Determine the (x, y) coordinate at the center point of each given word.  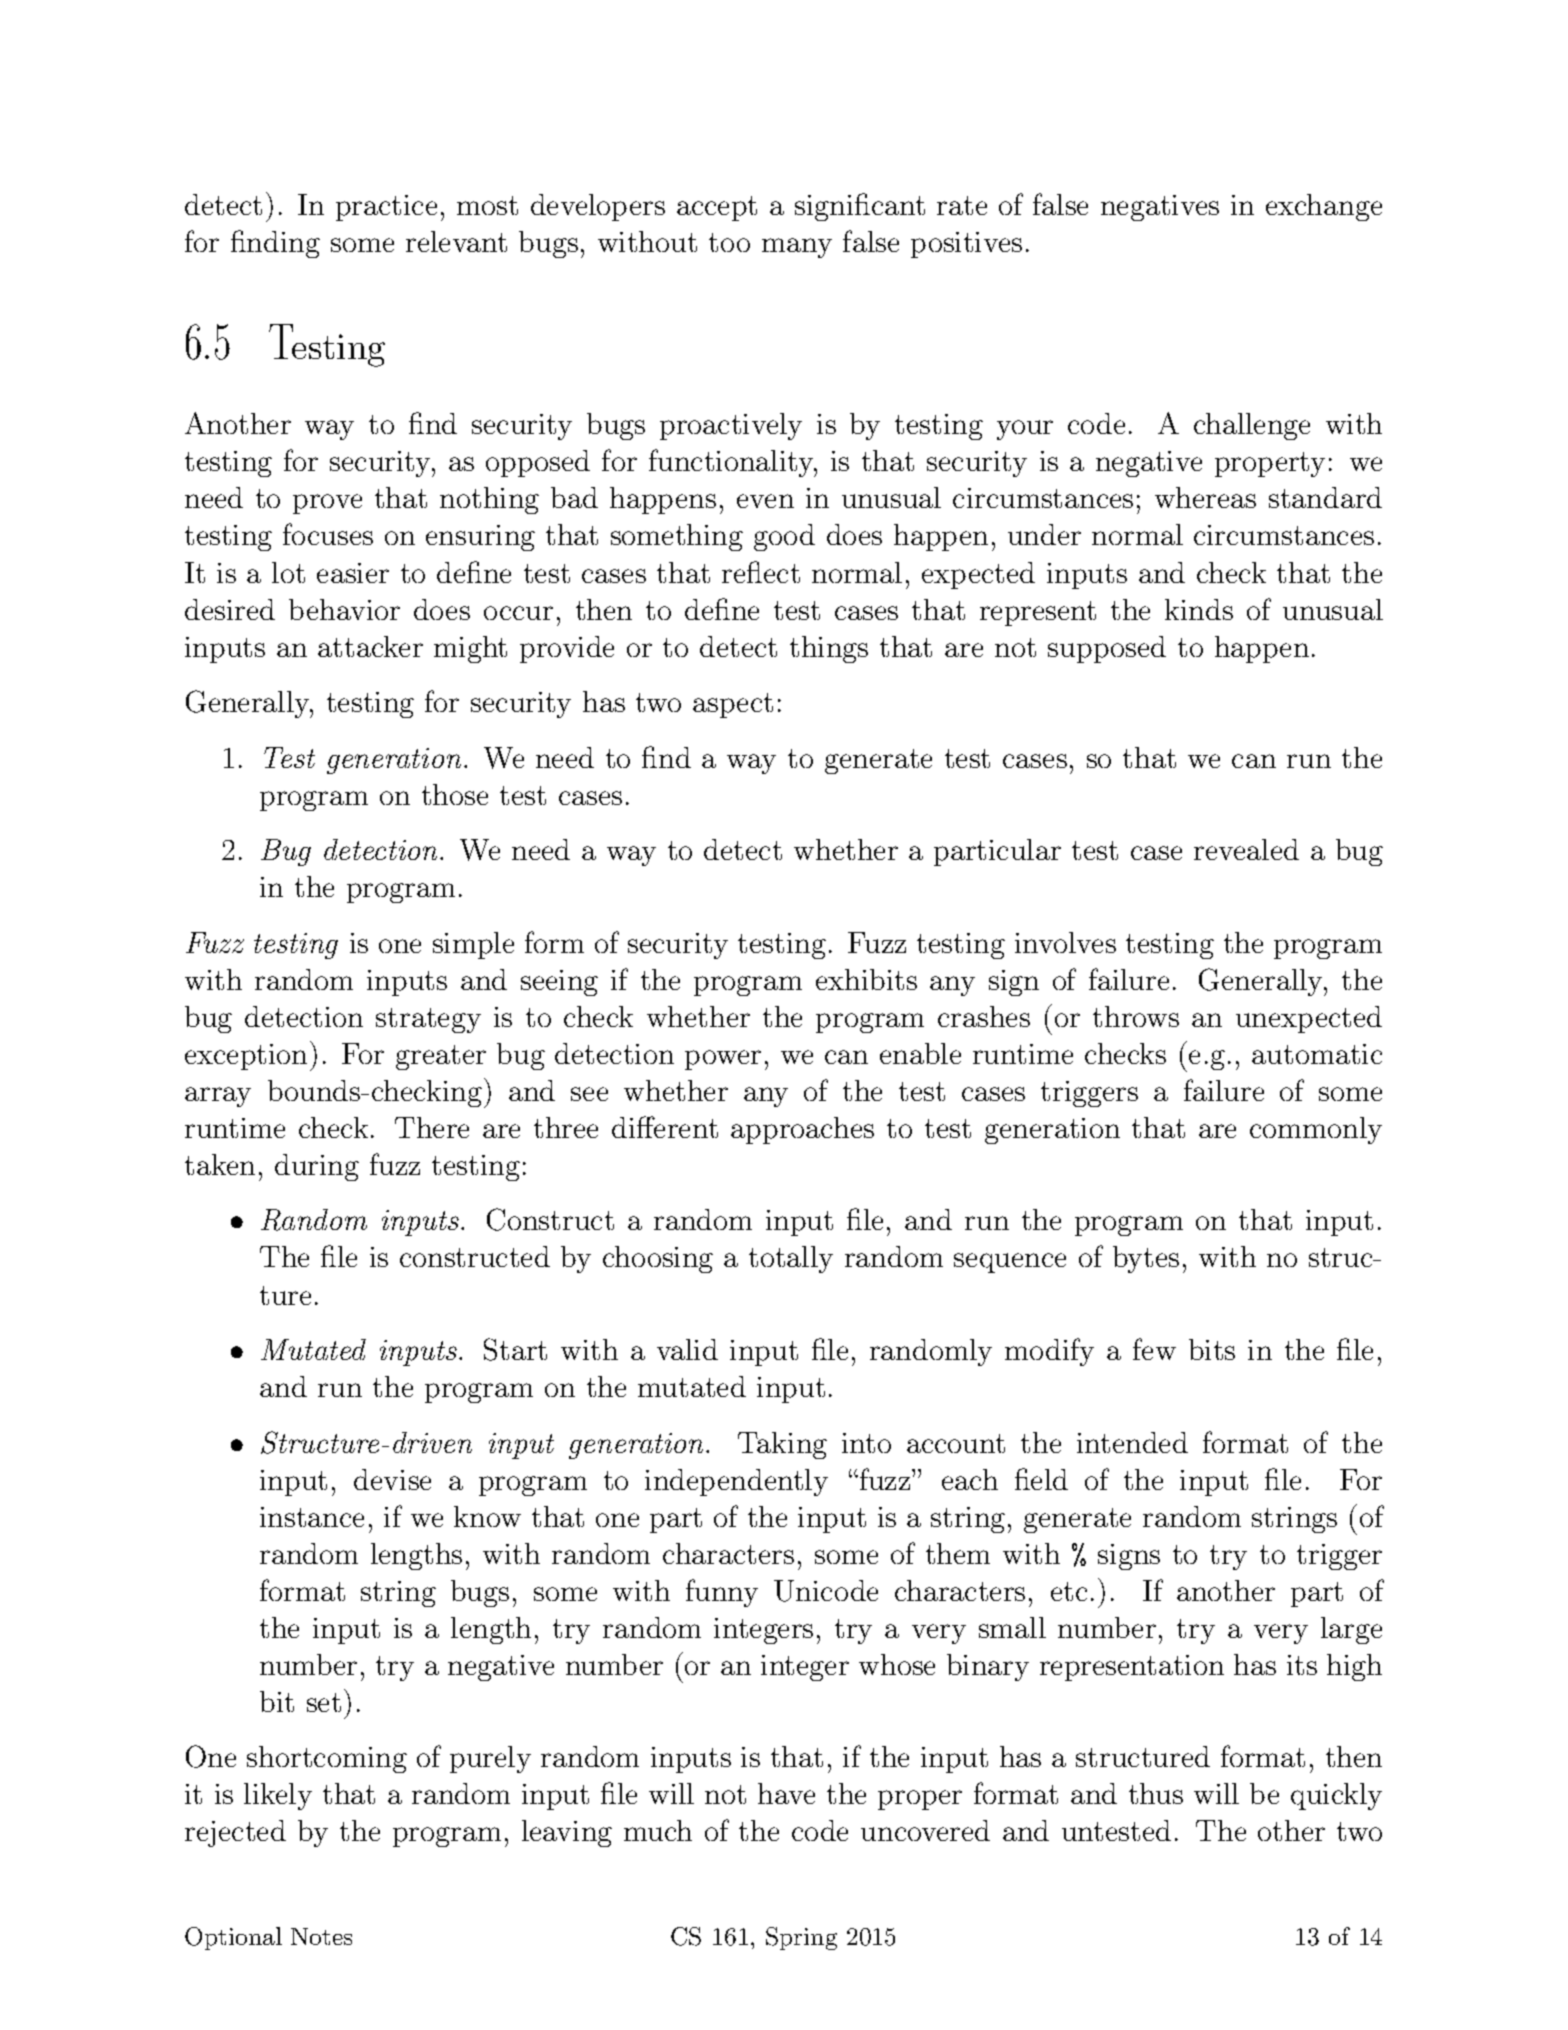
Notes (321, 1936)
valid (687, 1349)
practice (386, 208)
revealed (1246, 849)
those (455, 794)
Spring (801, 1938)
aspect (733, 705)
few (1154, 1349)
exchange (1324, 207)
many (797, 248)
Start (515, 1349)
